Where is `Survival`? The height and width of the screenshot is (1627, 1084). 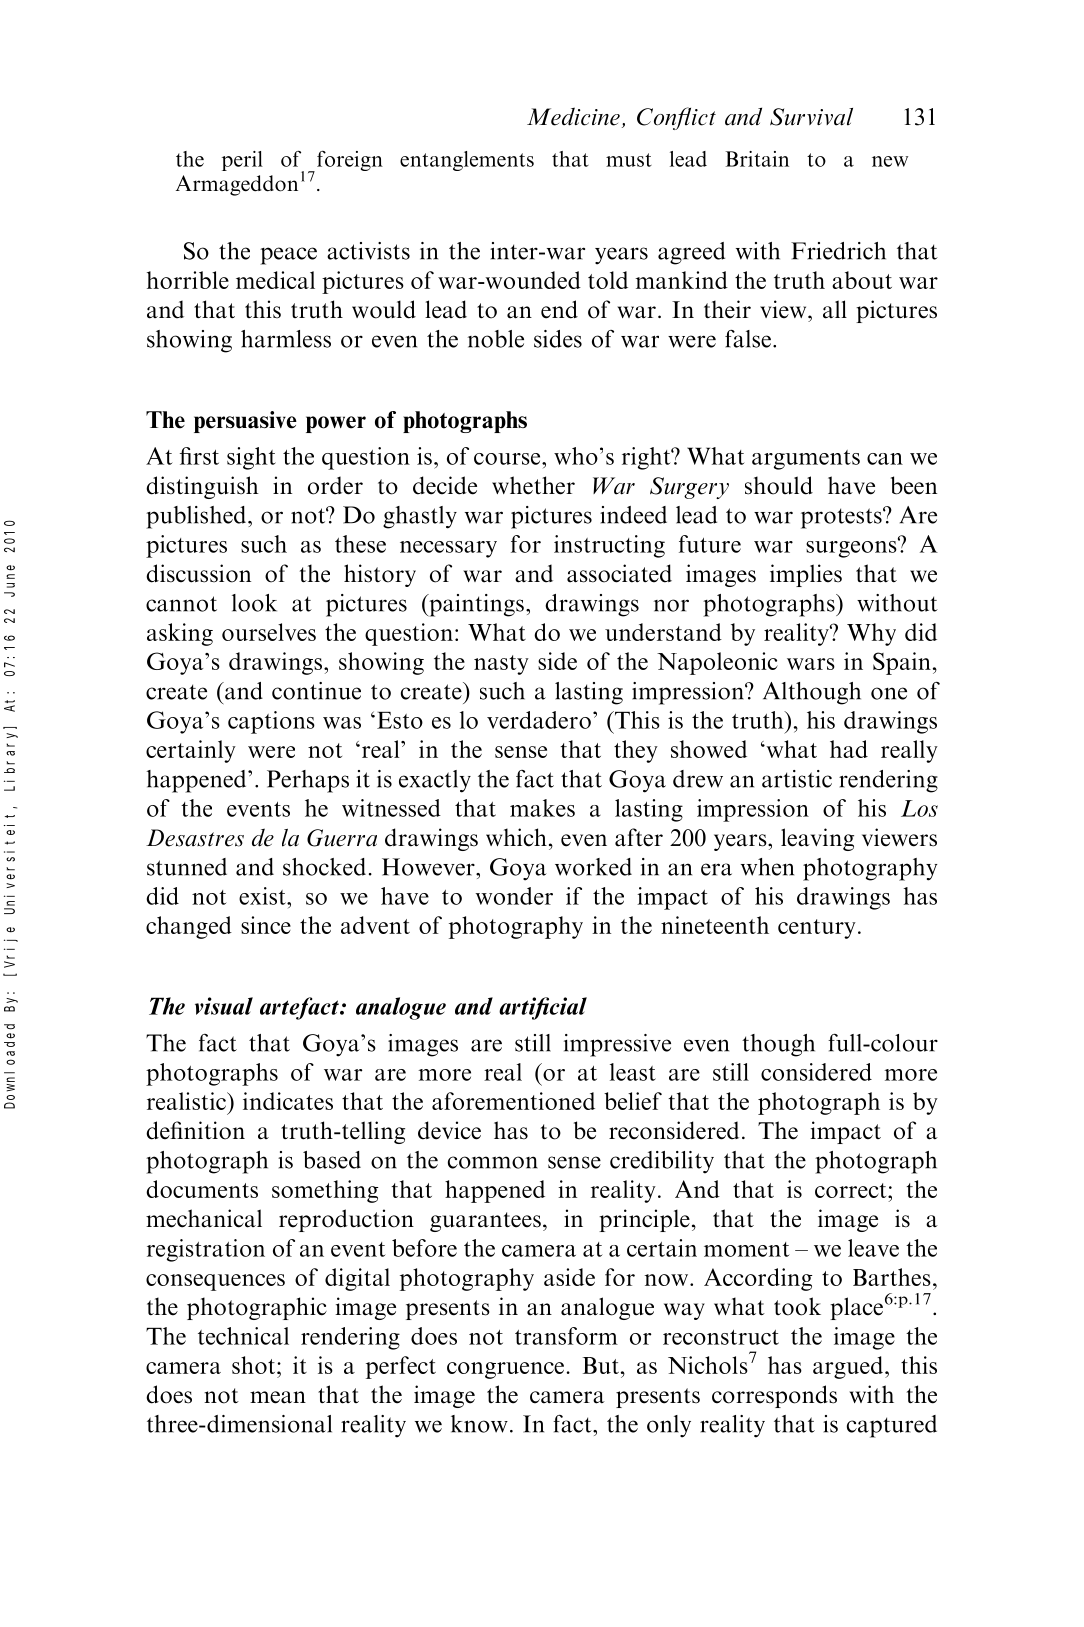
Survival is located at coordinates (811, 117).
